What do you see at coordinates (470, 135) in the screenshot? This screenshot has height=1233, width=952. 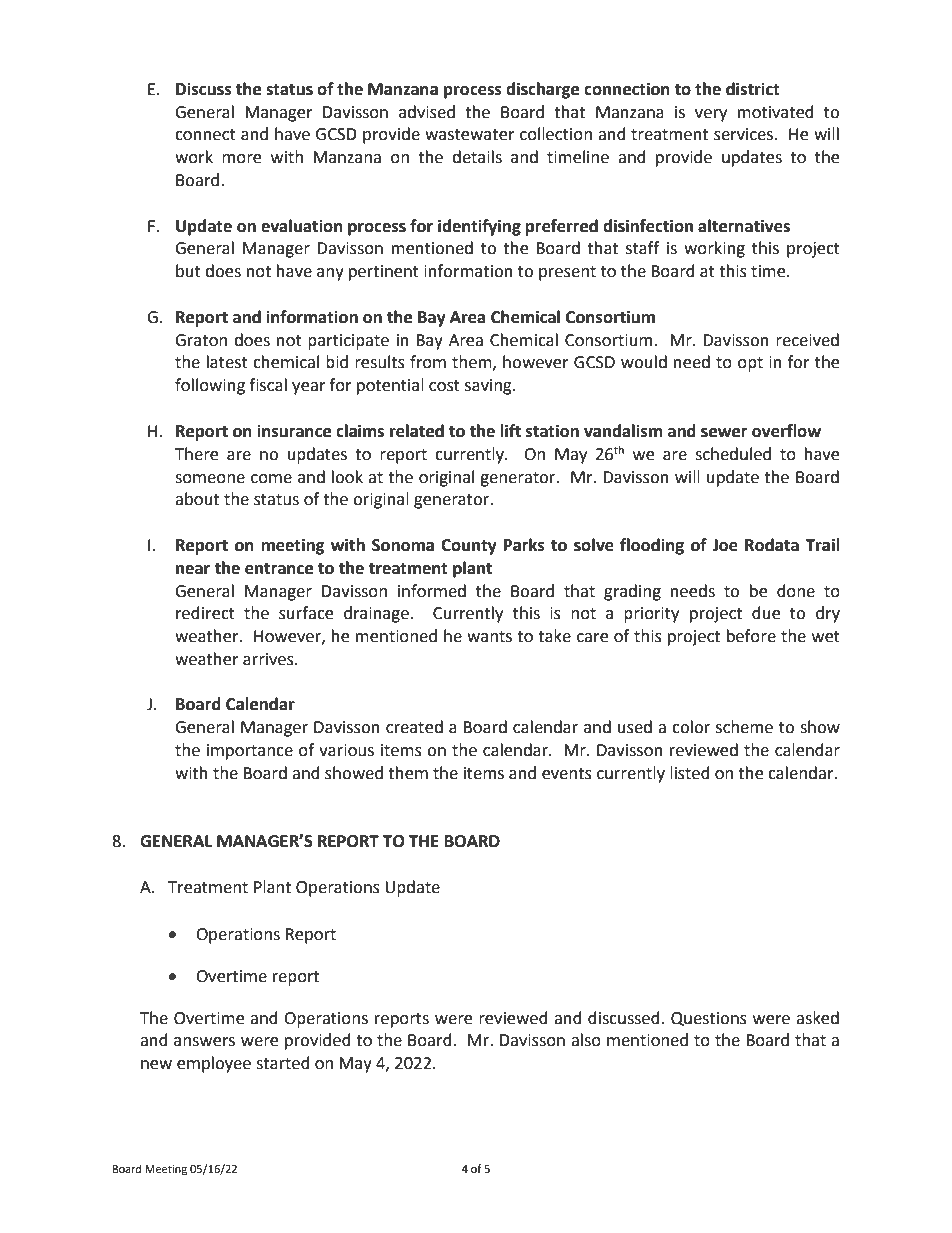 I see `wastewater` at bounding box center [470, 135].
